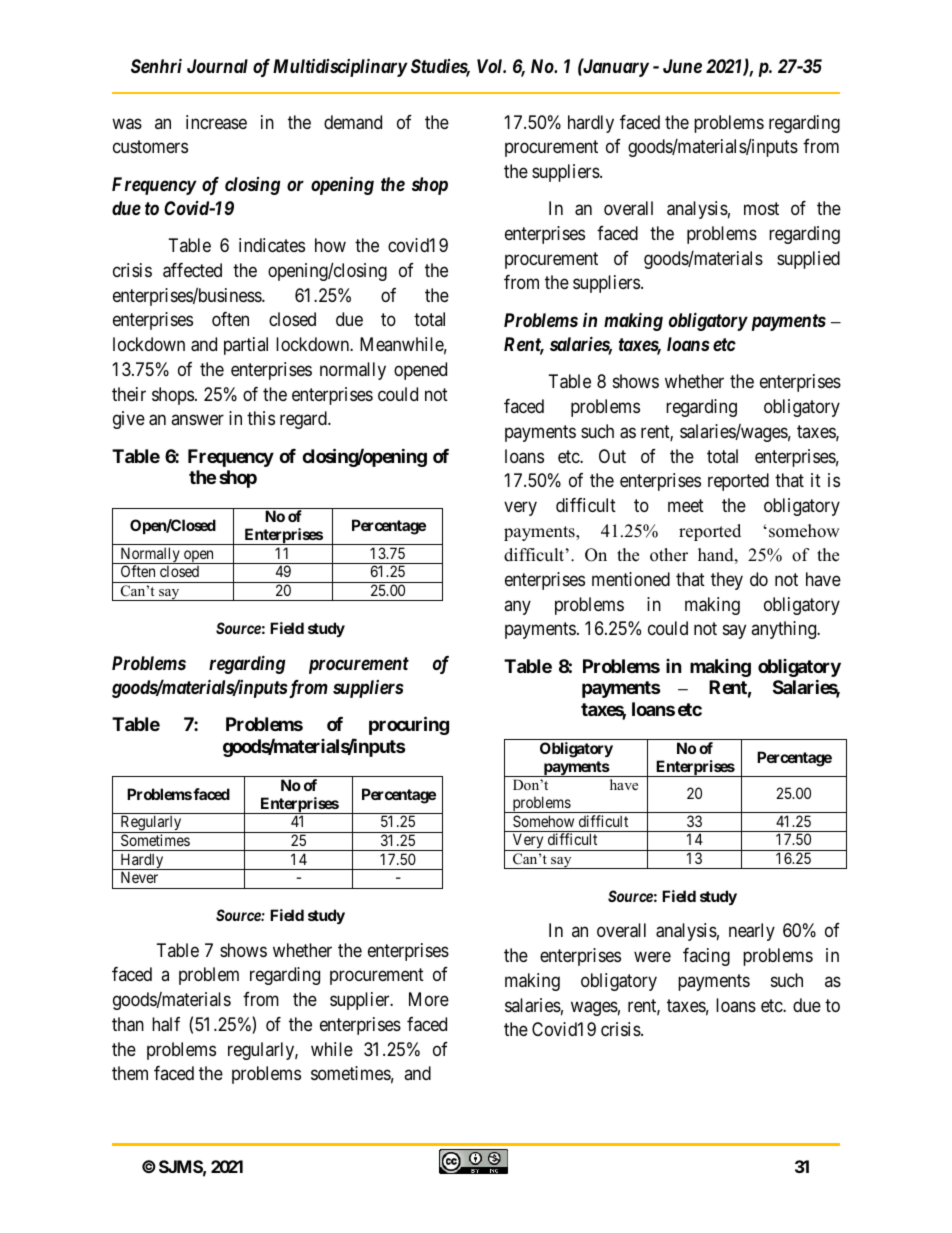  What do you see at coordinates (197, 420) in the screenshot?
I see `answer` at bounding box center [197, 420].
